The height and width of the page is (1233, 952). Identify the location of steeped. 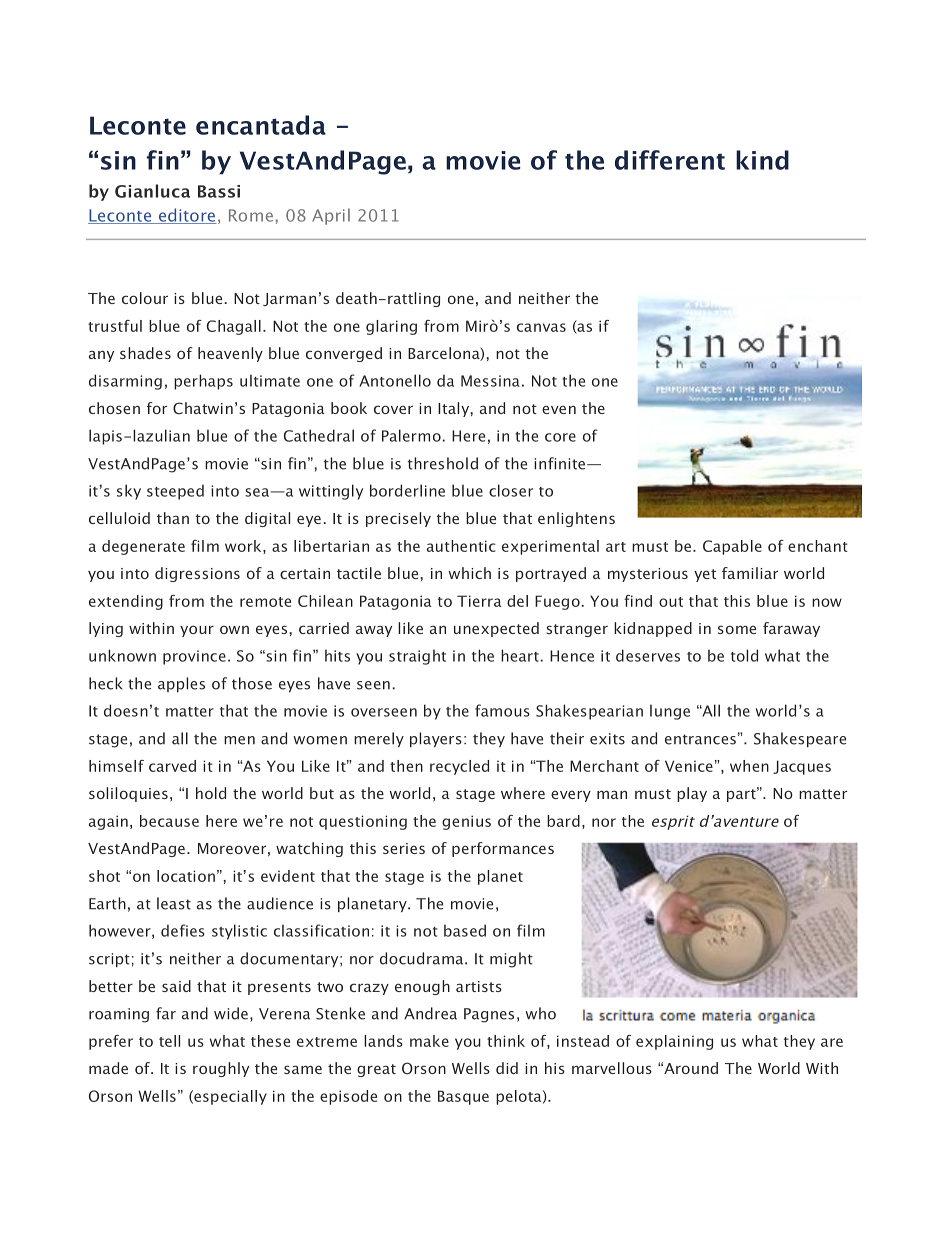
(175, 492).
